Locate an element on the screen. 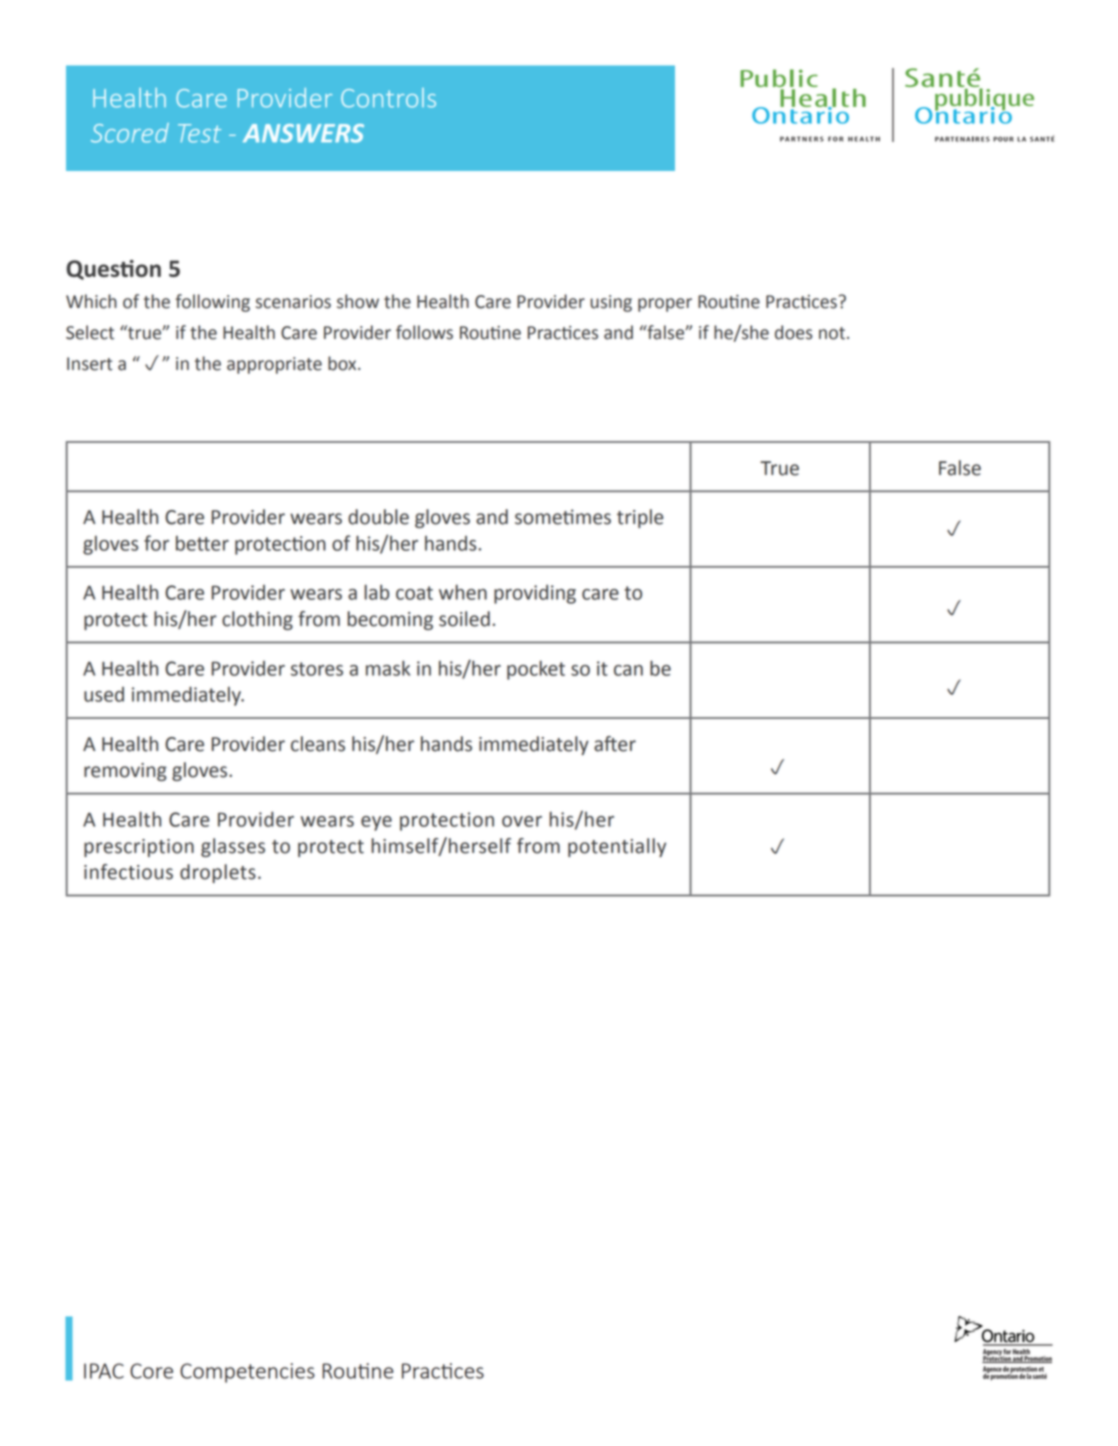  potentially is located at coordinates (617, 847).
